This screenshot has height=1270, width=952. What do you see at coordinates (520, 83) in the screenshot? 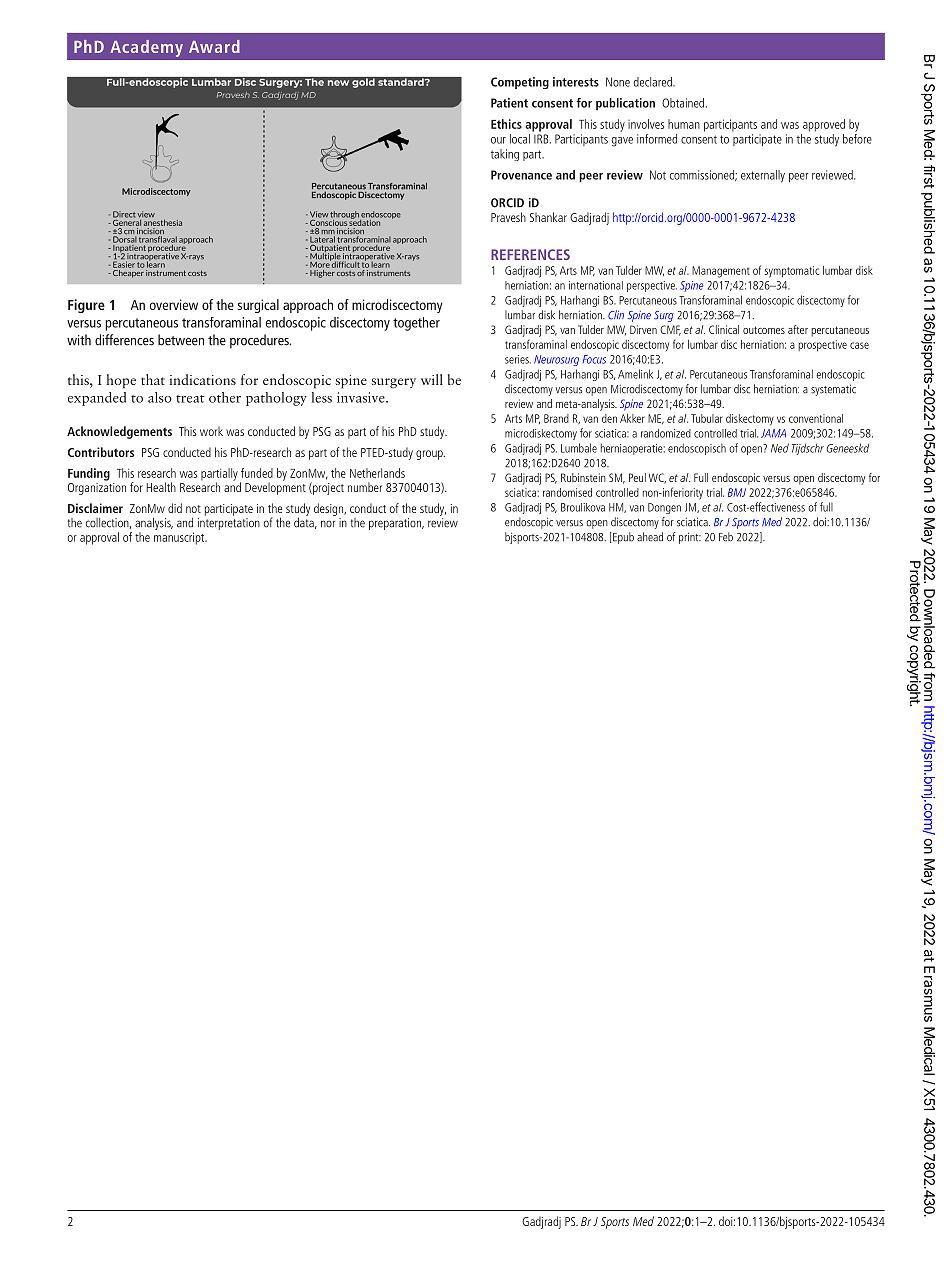
I see `Competing` at bounding box center [520, 83].
